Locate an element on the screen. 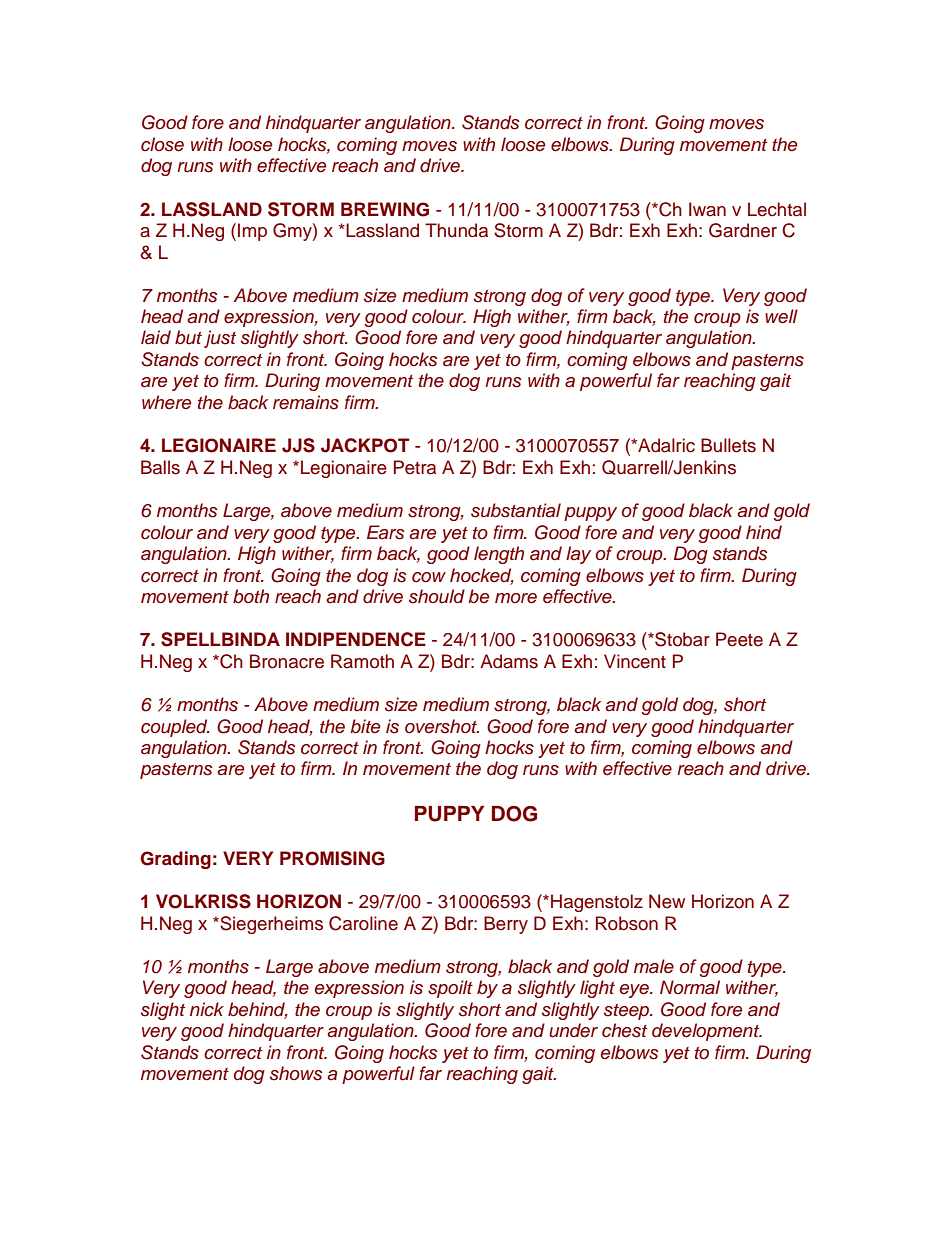  close is located at coordinates (162, 144).
